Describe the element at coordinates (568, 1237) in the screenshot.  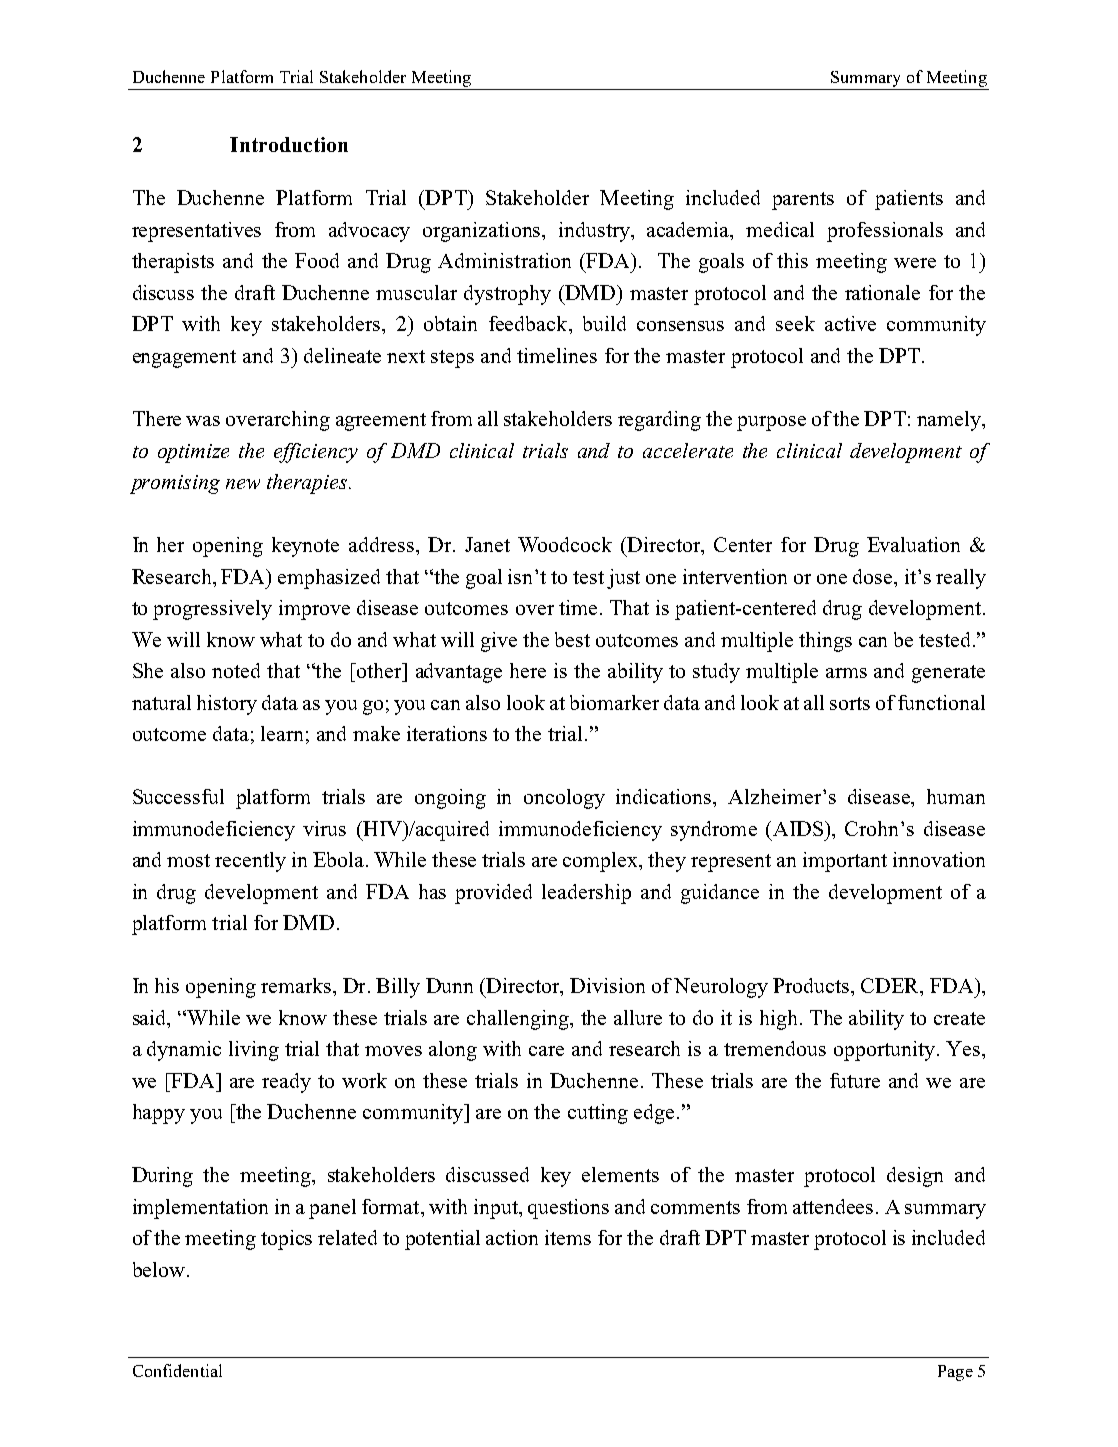
I see `items` at that location.
